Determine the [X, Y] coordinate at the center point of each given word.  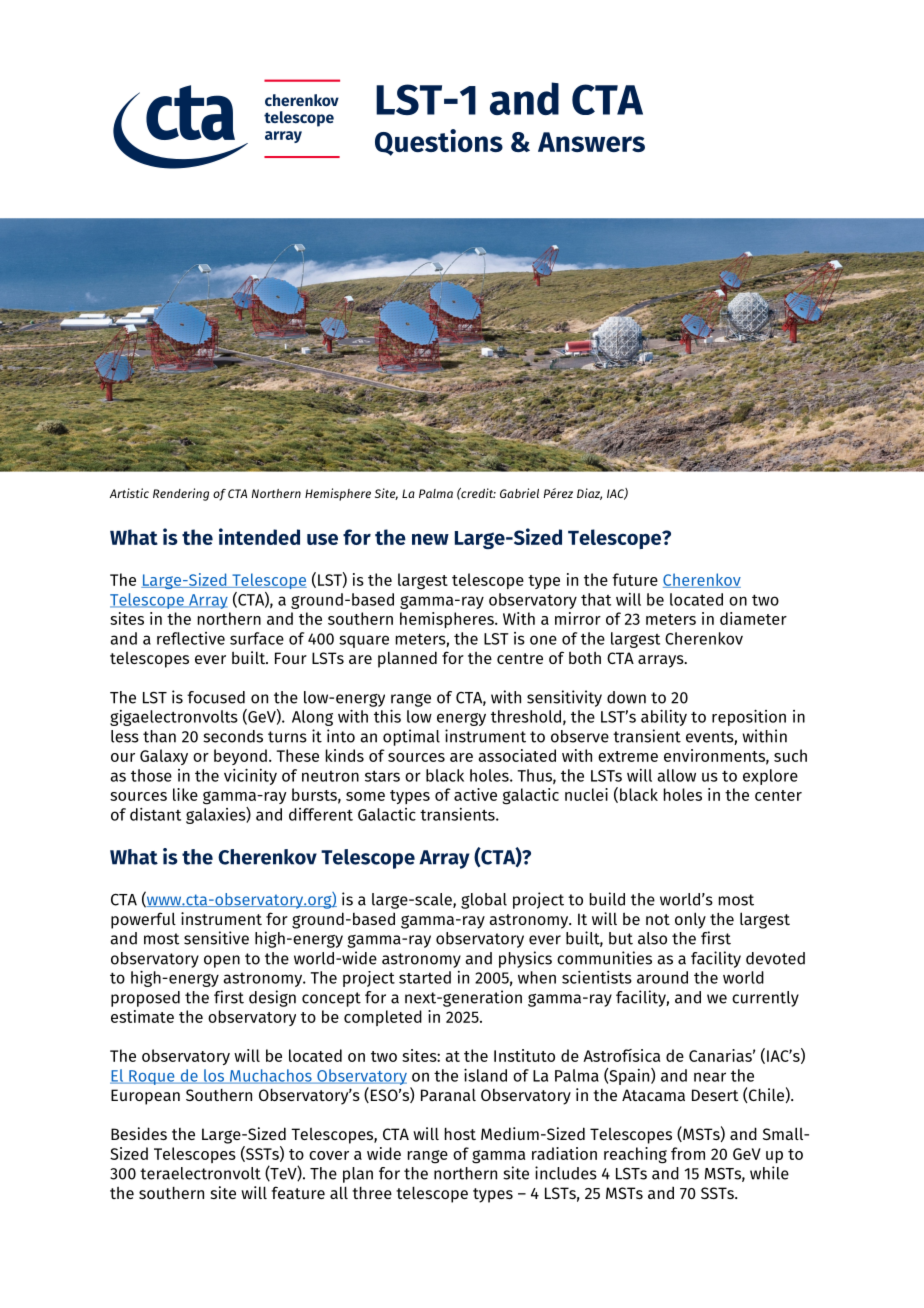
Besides [139, 1133]
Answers [591, 142]
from [688, 1153]
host [460, 1134]
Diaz [589, 494]
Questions [439, 142]
